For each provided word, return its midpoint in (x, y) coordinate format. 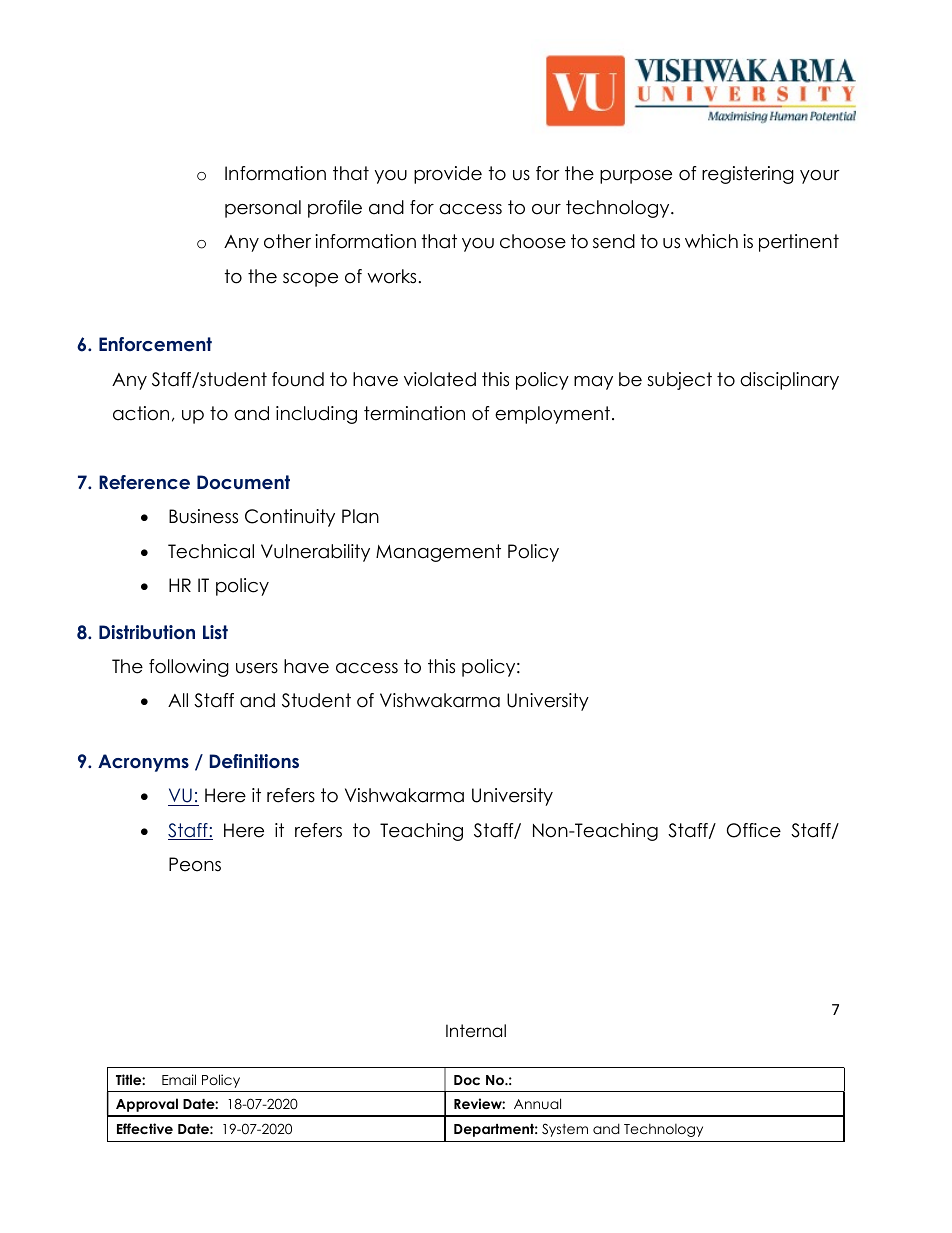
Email (179, 1079)
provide (448, 175)
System (565, 1130)
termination (414, 413)
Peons (195, 864)
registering (748, 175)
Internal (476, 1031)
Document (243, 482)
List (215, 632)
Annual (537, 1103)
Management (438, 553)
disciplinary (789, 381)
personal (263, 209)
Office (754, 830)
